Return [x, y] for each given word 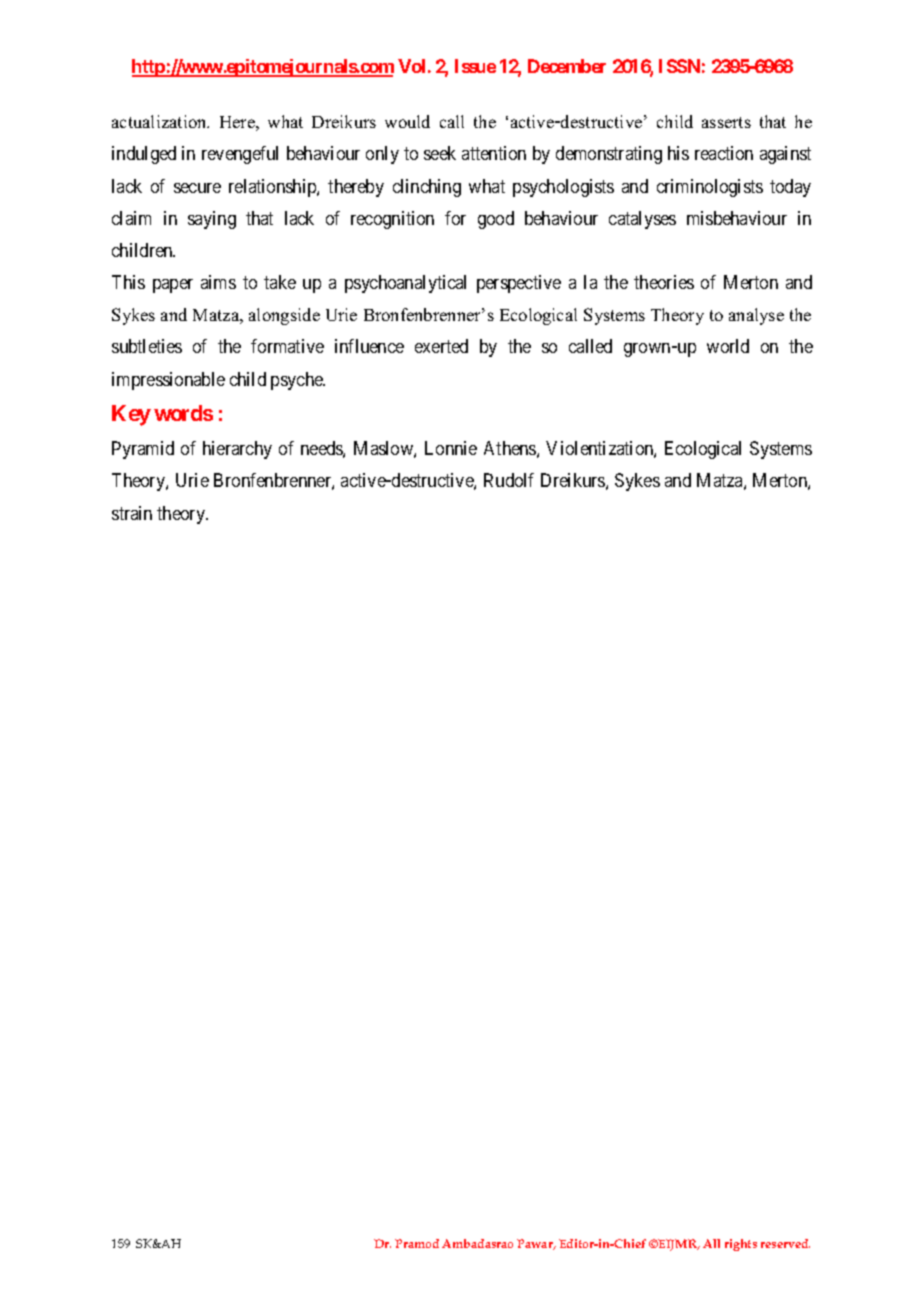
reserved [785, 1243]
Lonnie [451, 448]
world [728, 346]
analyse [756, 316]
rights [741, 1245]
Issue [475, 66]
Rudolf [509, 480]
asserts [726, 122]
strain [132, 513]
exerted [441, 346]
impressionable [168, 381]
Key [131, 415]
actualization [160, 121]
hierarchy [237, 450]
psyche [298, 381]
